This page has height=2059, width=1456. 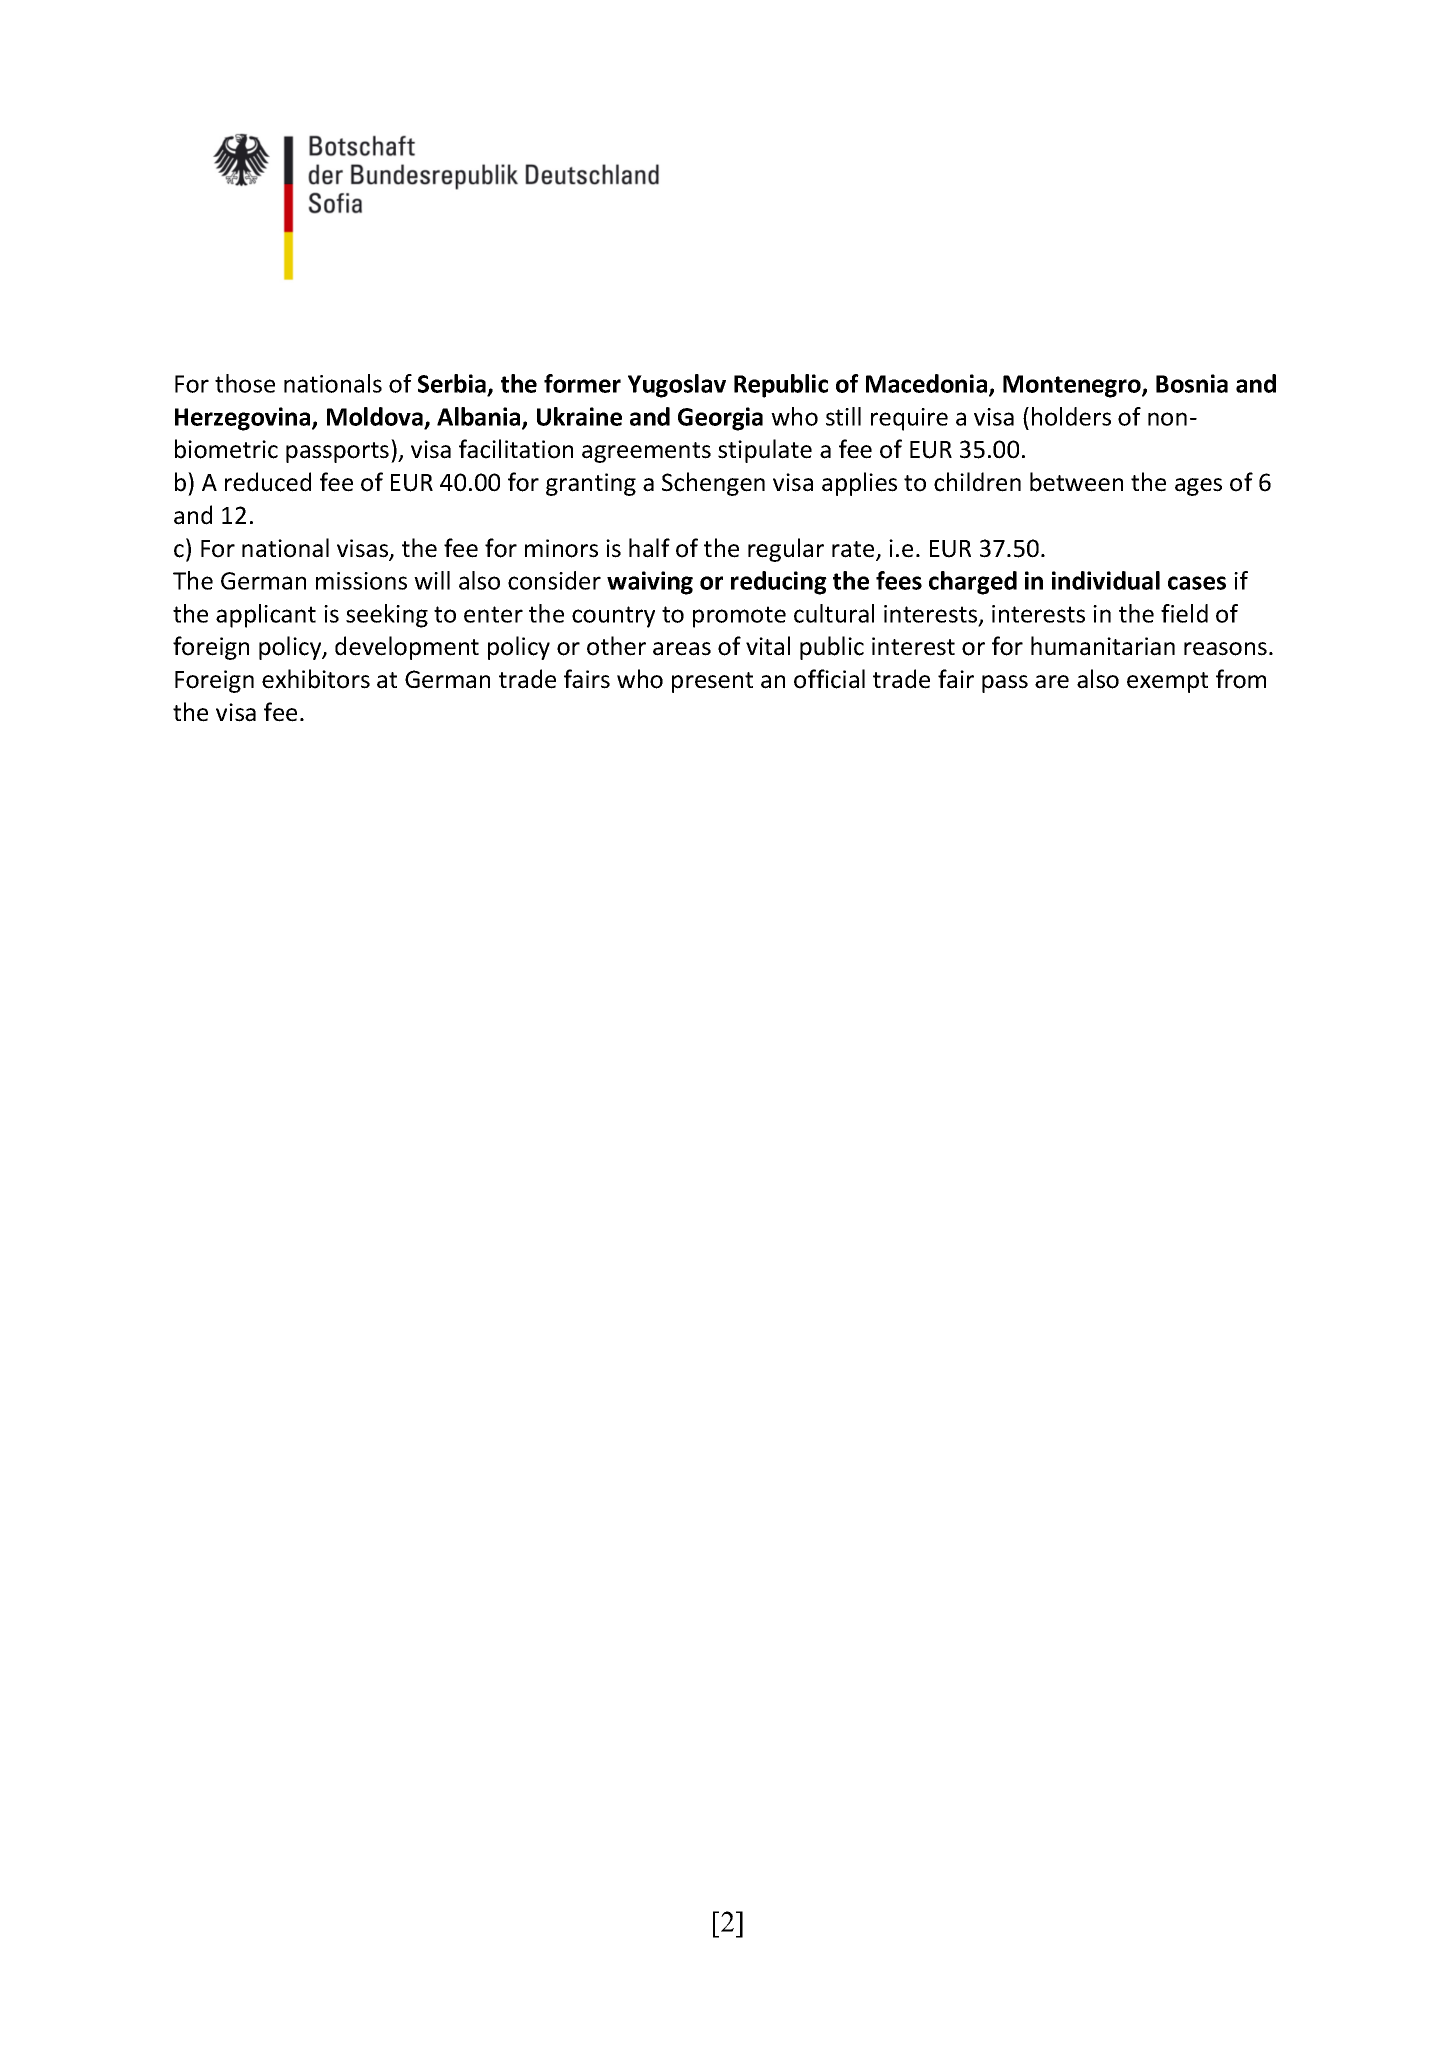 I want to click on Schengen, so click(x=713, y=484).
